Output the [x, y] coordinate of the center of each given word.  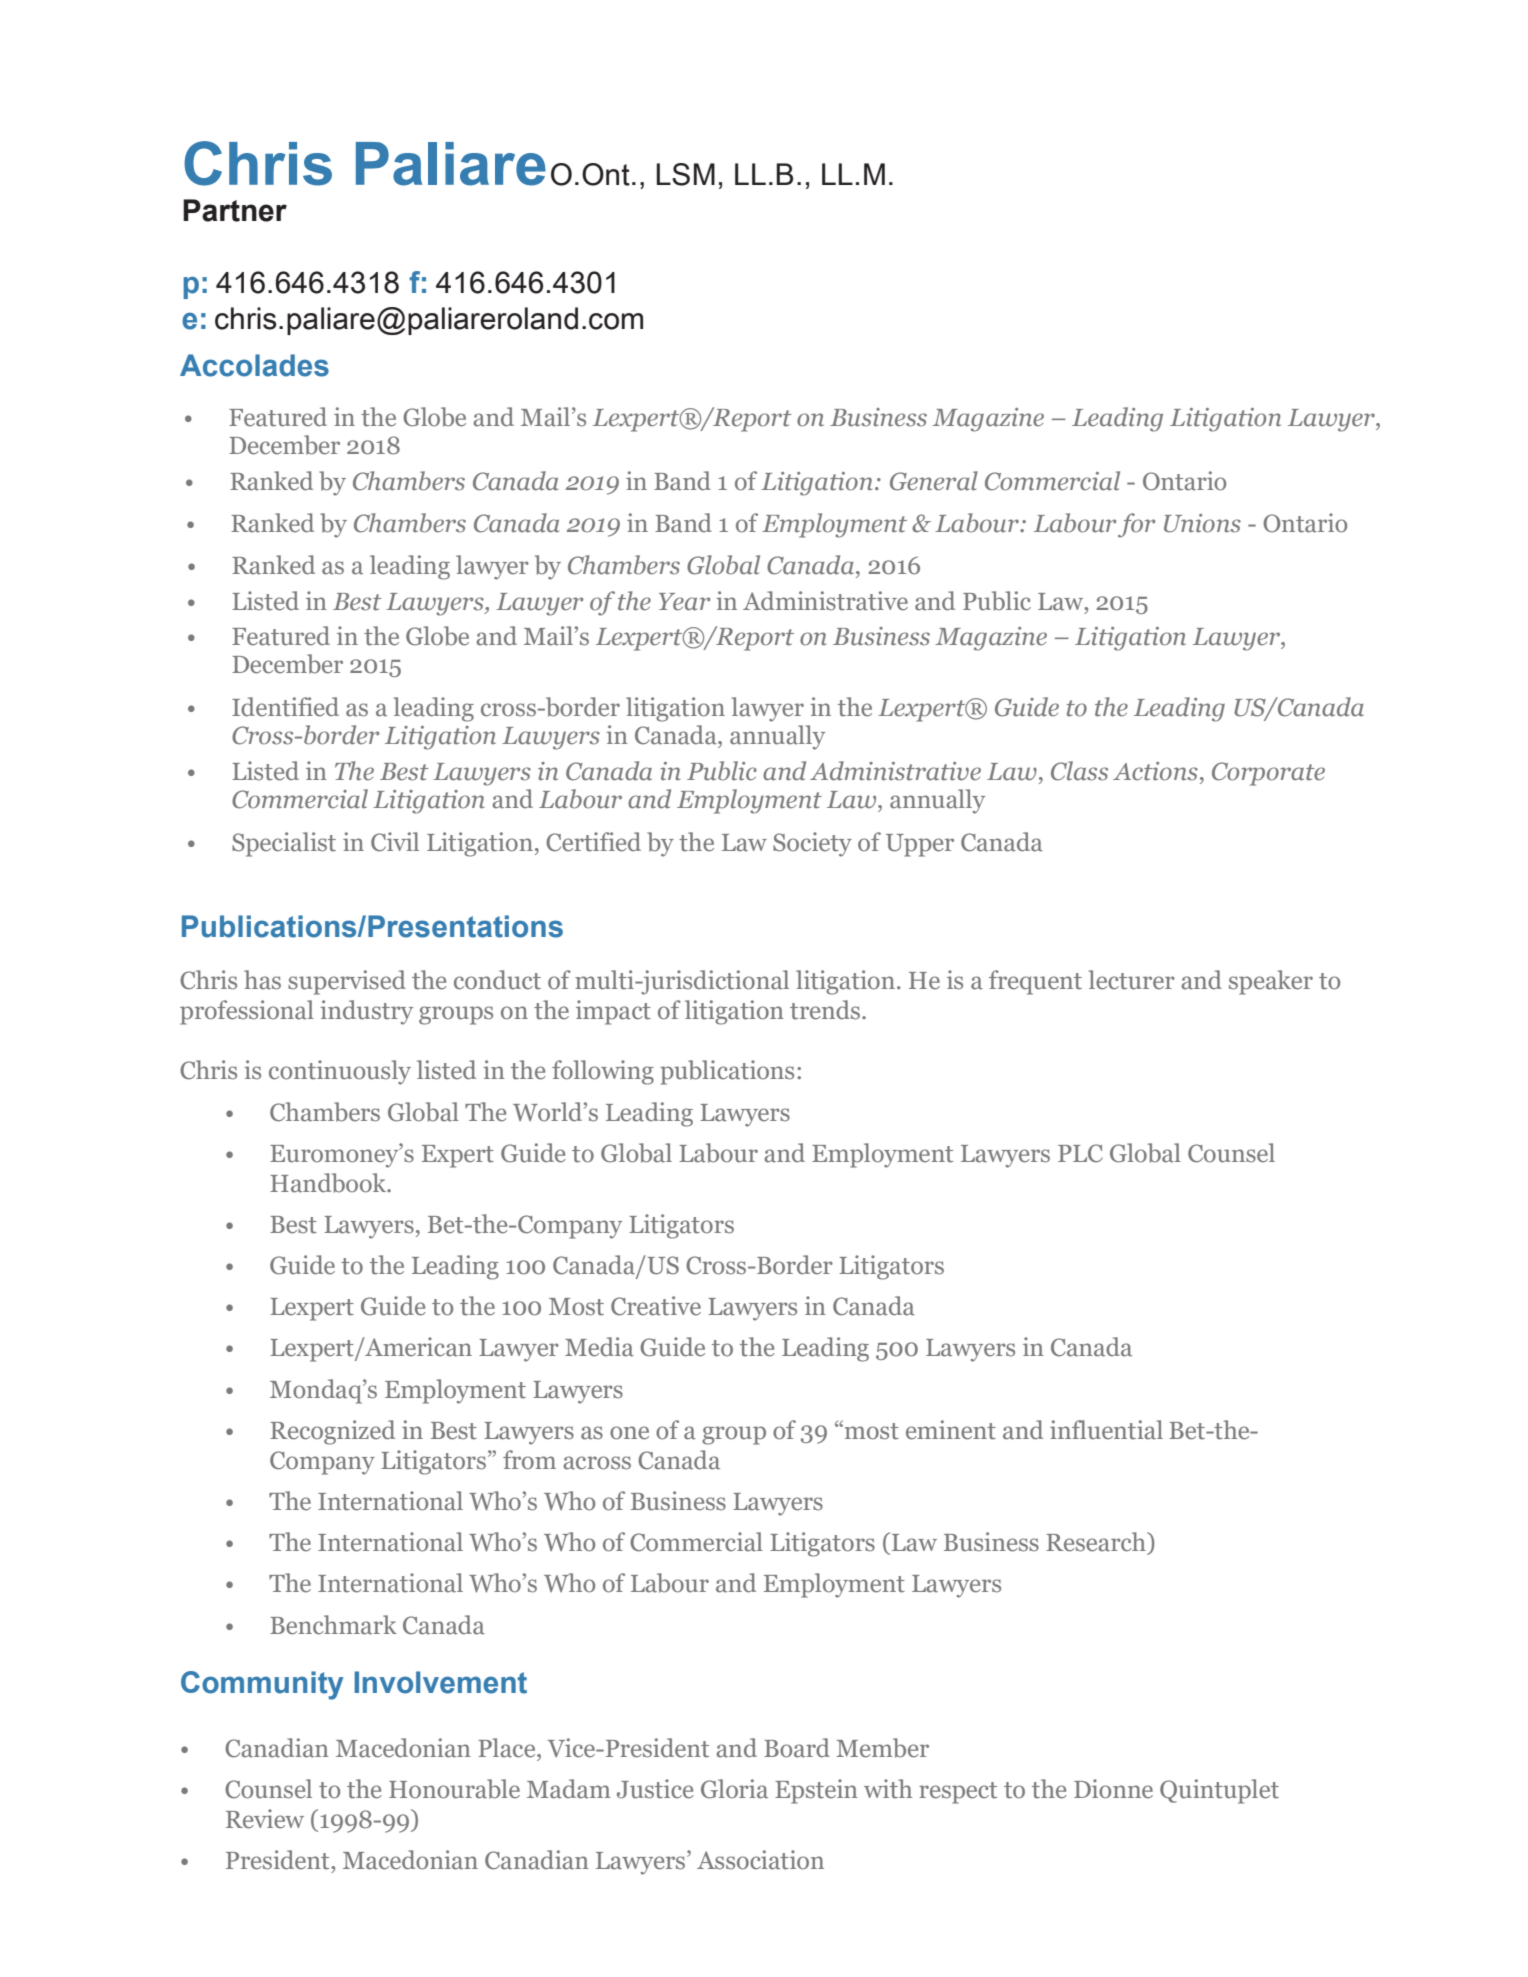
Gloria [734, 1789]
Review [265, 1819]
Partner [235, 210]
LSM [686, 174]
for [1136, 525]
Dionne [1113, 1789]
